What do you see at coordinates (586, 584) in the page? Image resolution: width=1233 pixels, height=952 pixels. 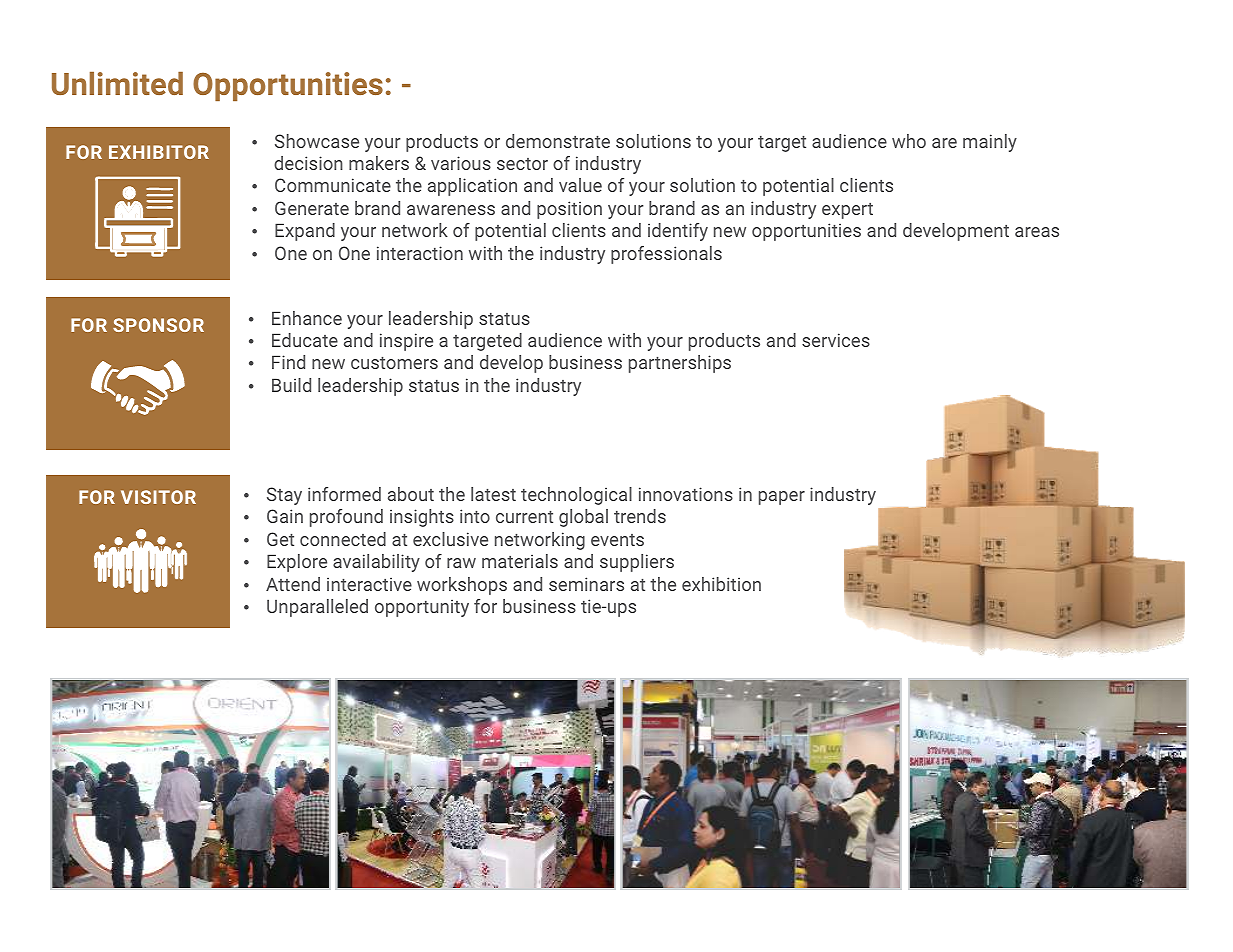 I see `seminars` at bounding box center [586, 584].
